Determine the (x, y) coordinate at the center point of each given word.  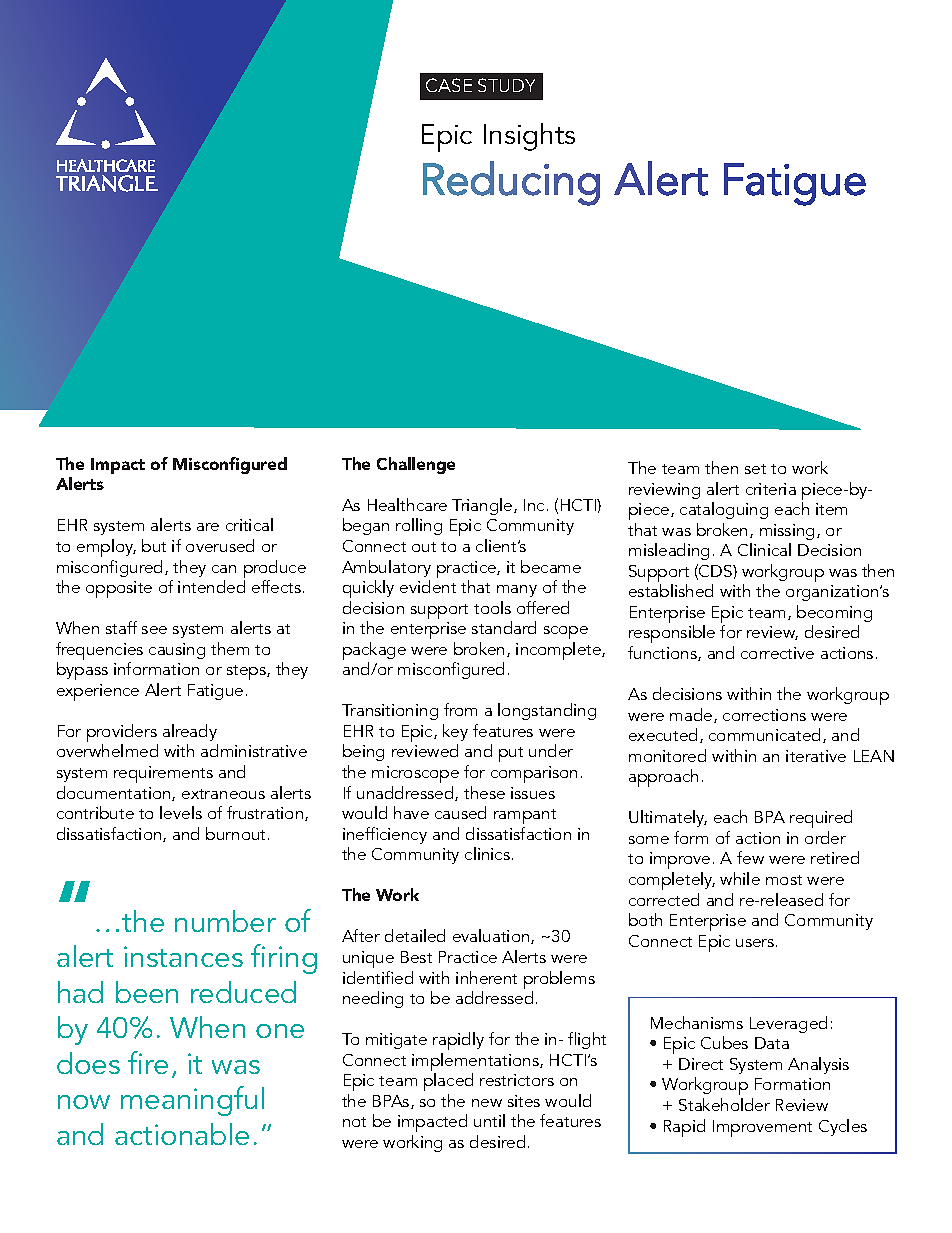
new (487, 1103)
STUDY (506, 85)
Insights (529, 137)
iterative (816, 756)
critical (249, 524)
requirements (163, 774)
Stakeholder (724, 1104)
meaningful (192, 1101)
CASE (449, 85)
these (484, 792)
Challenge (416, 465)
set (755, 469)
